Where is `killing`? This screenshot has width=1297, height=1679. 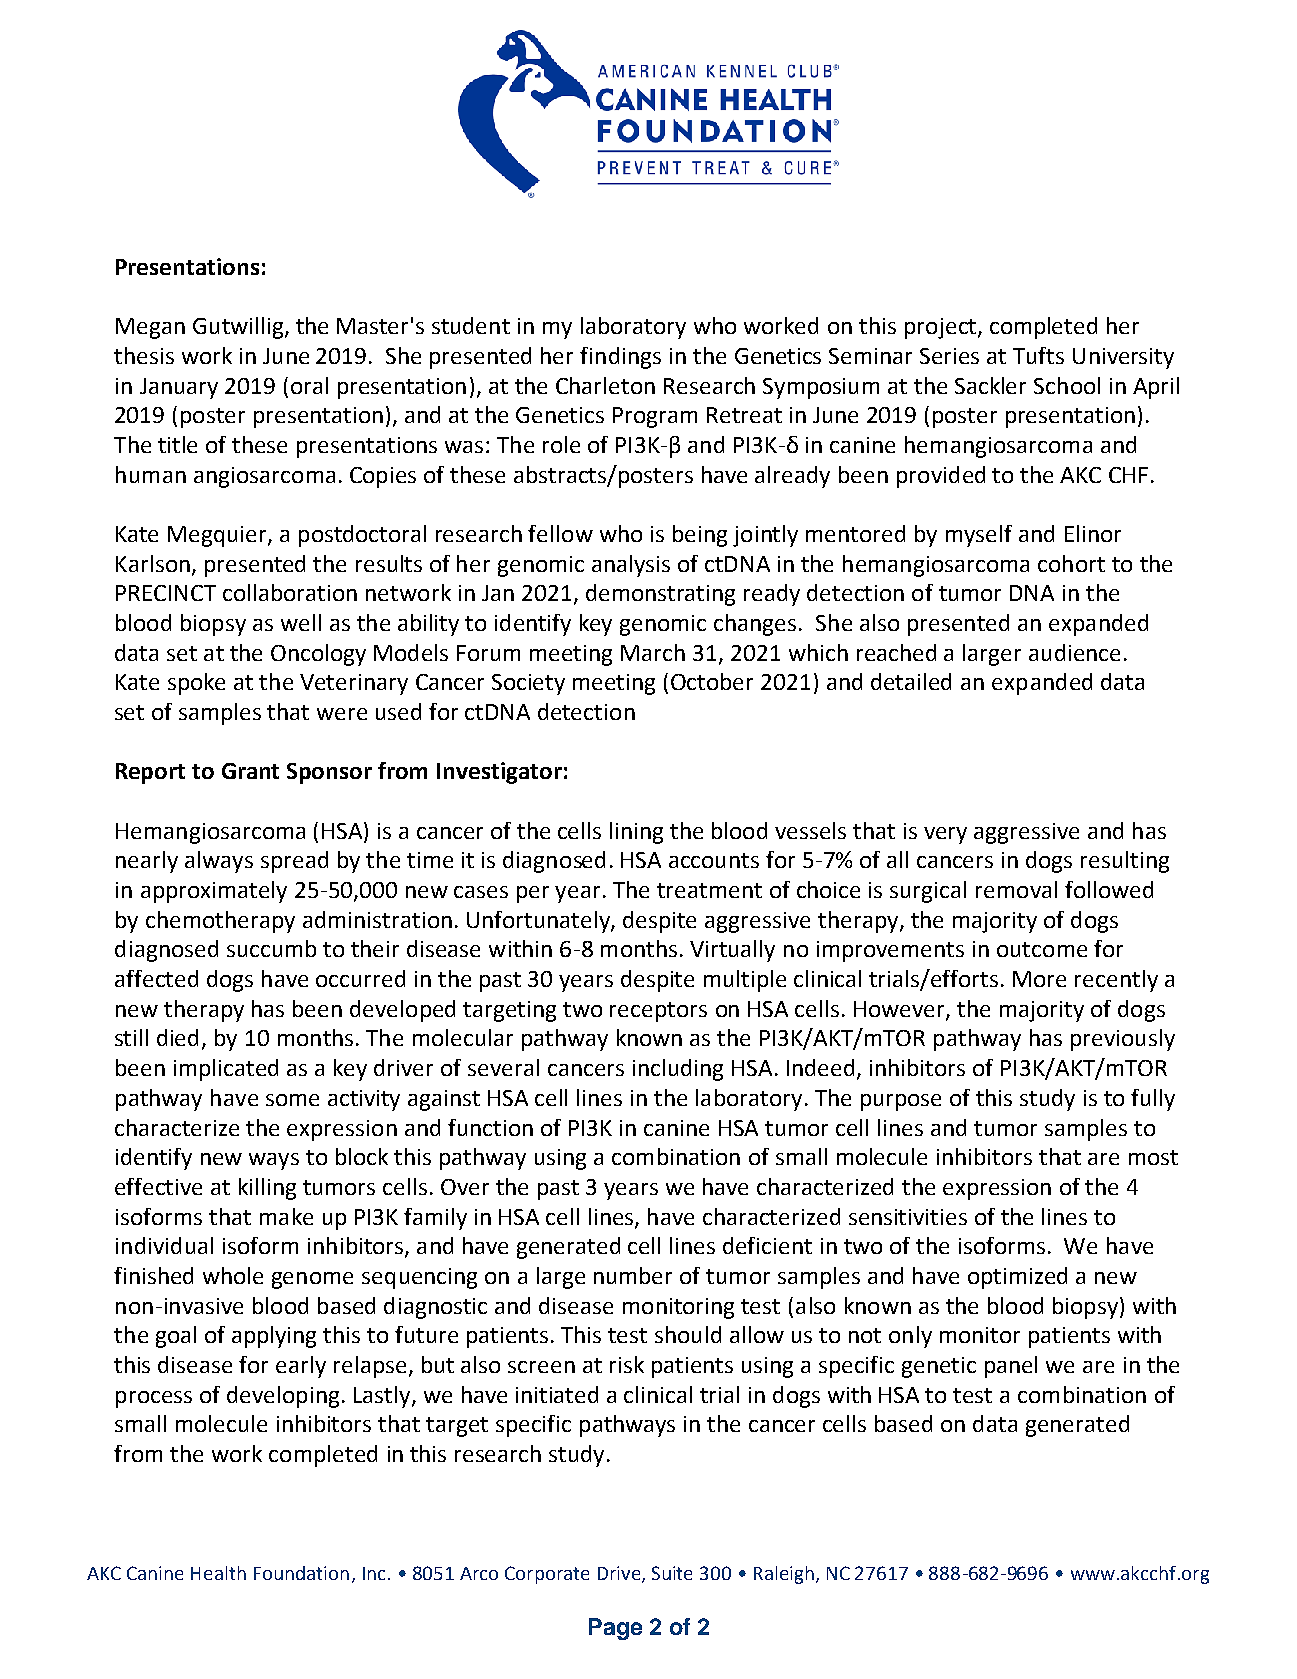 killing is located at coordinates (267, 1189).
